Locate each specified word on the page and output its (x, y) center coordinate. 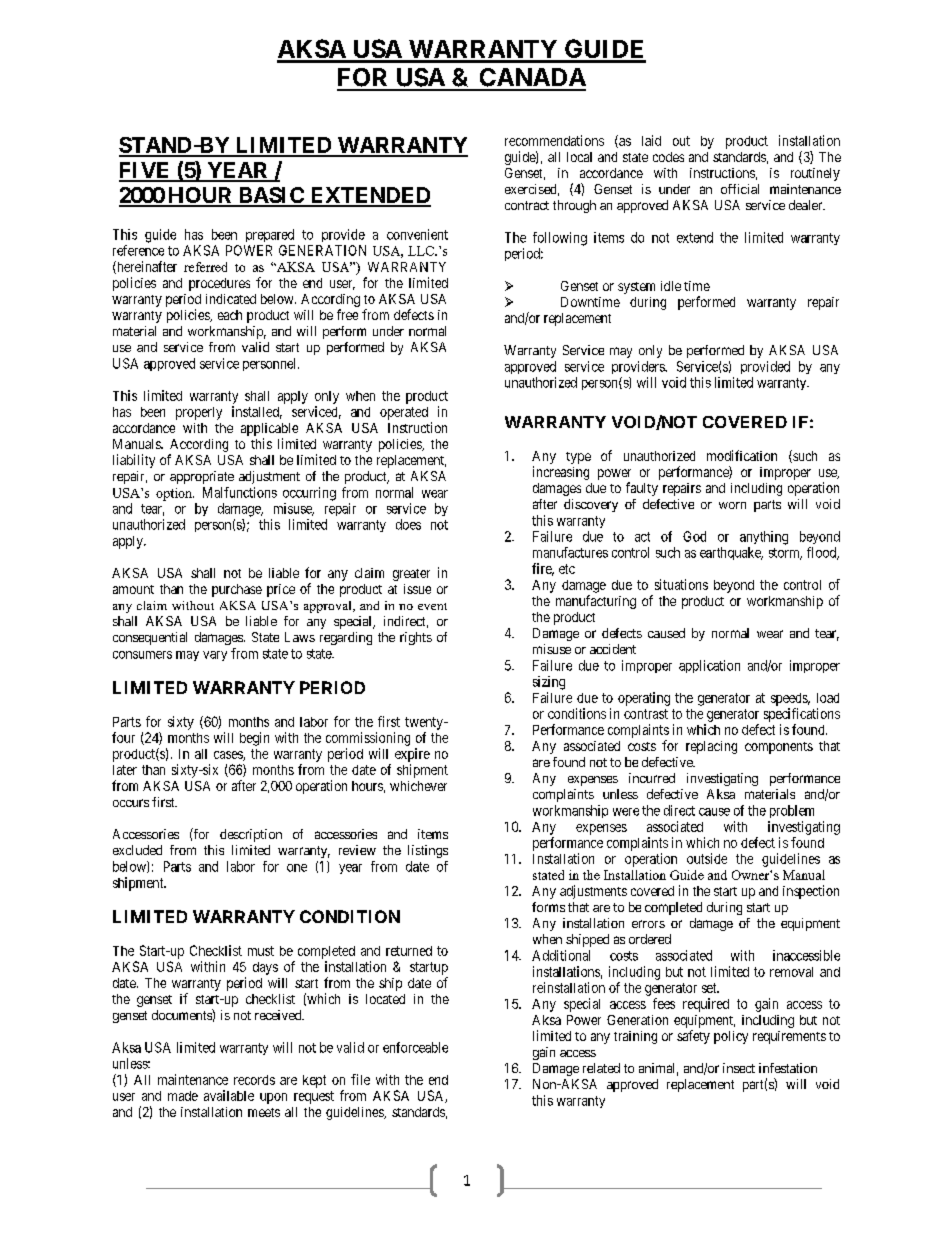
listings (428, 851)
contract (527, 205)
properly (199, 413)
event (432, 606)
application (709, 666)
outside (707, 858)
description (251, 835)
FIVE (146, 171)
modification (742, 455)
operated (404, 413)
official (740, 189)
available (229, 1095)
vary (215, 656)
